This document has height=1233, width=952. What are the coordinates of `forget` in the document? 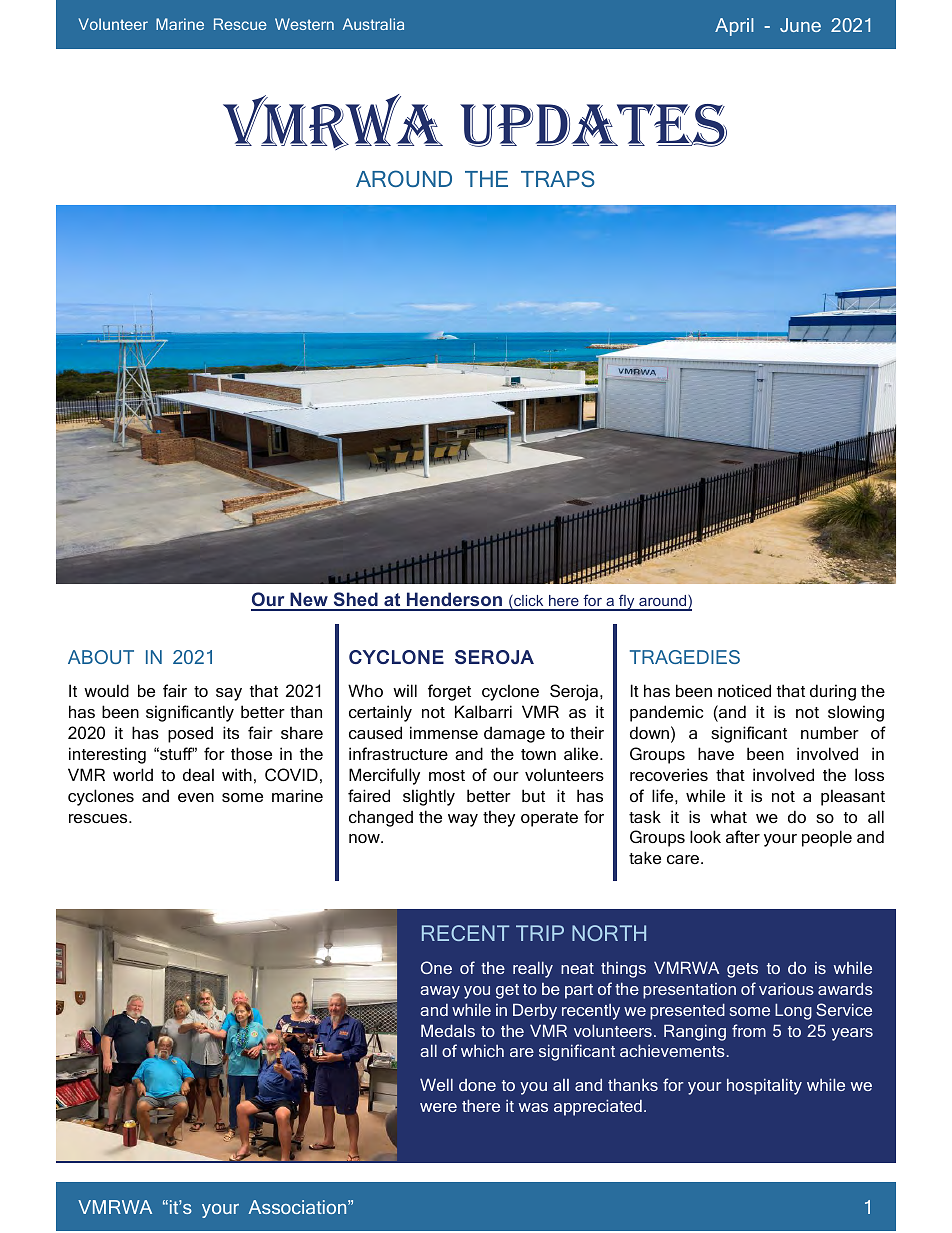 It's located at (449, 692).
